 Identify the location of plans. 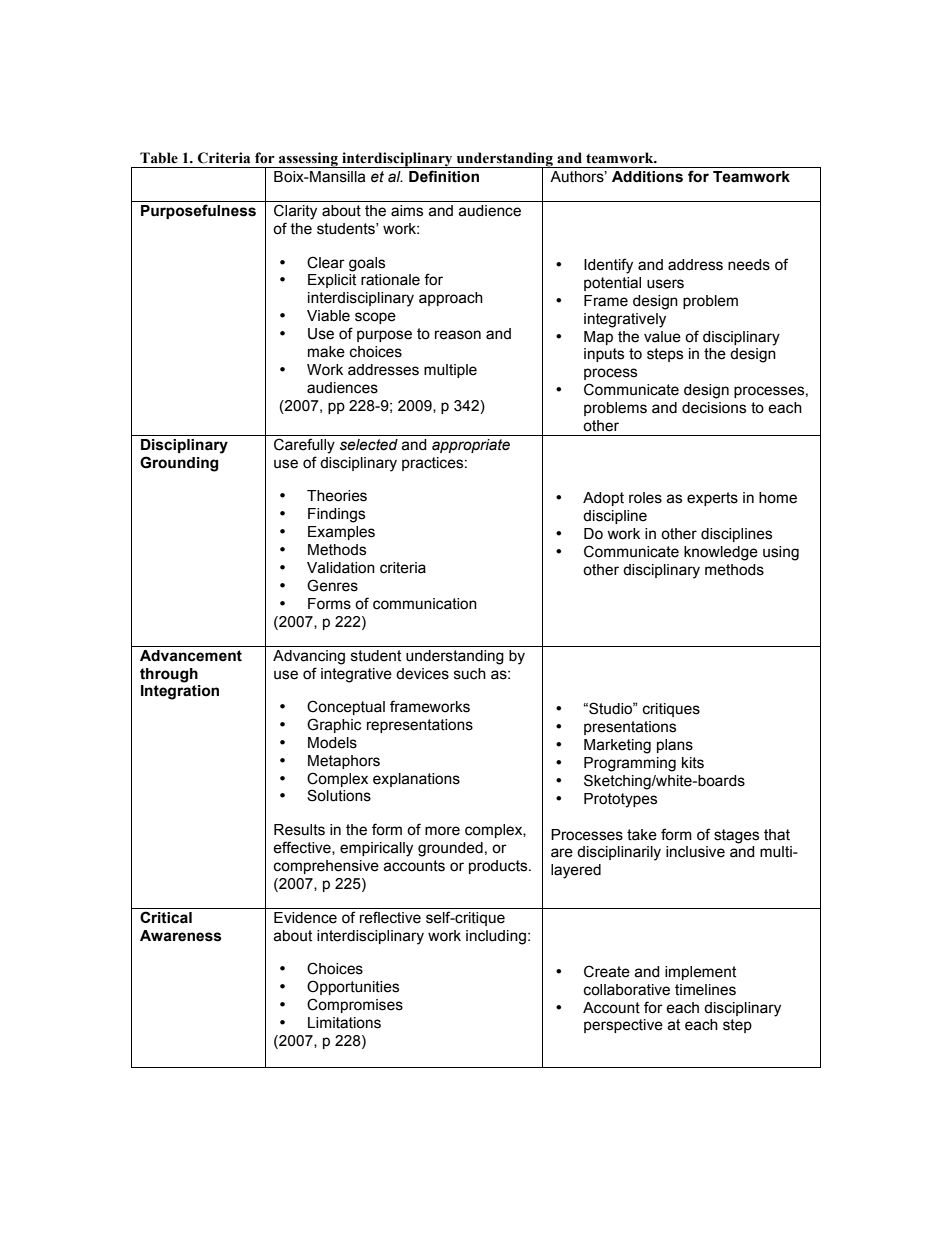
(675, 746).
